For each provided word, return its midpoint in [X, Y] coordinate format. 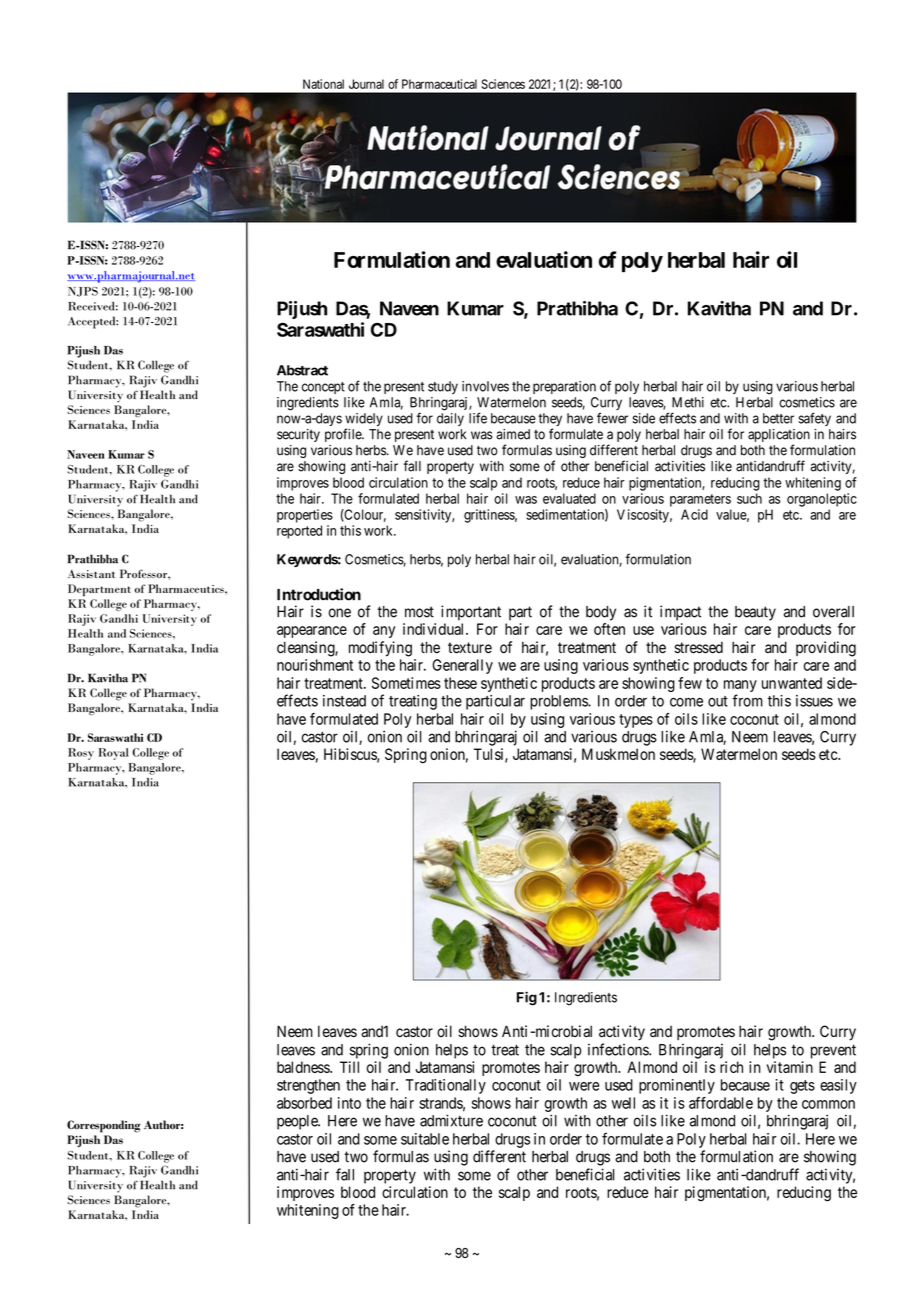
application [779, 437]
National [323, 84]
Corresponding [104, 1126]
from [747, 700]
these [460, 683]
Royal [113, 754]
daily [450, 419]
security [298, 435]
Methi [688, 402]
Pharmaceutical [439, 84]
